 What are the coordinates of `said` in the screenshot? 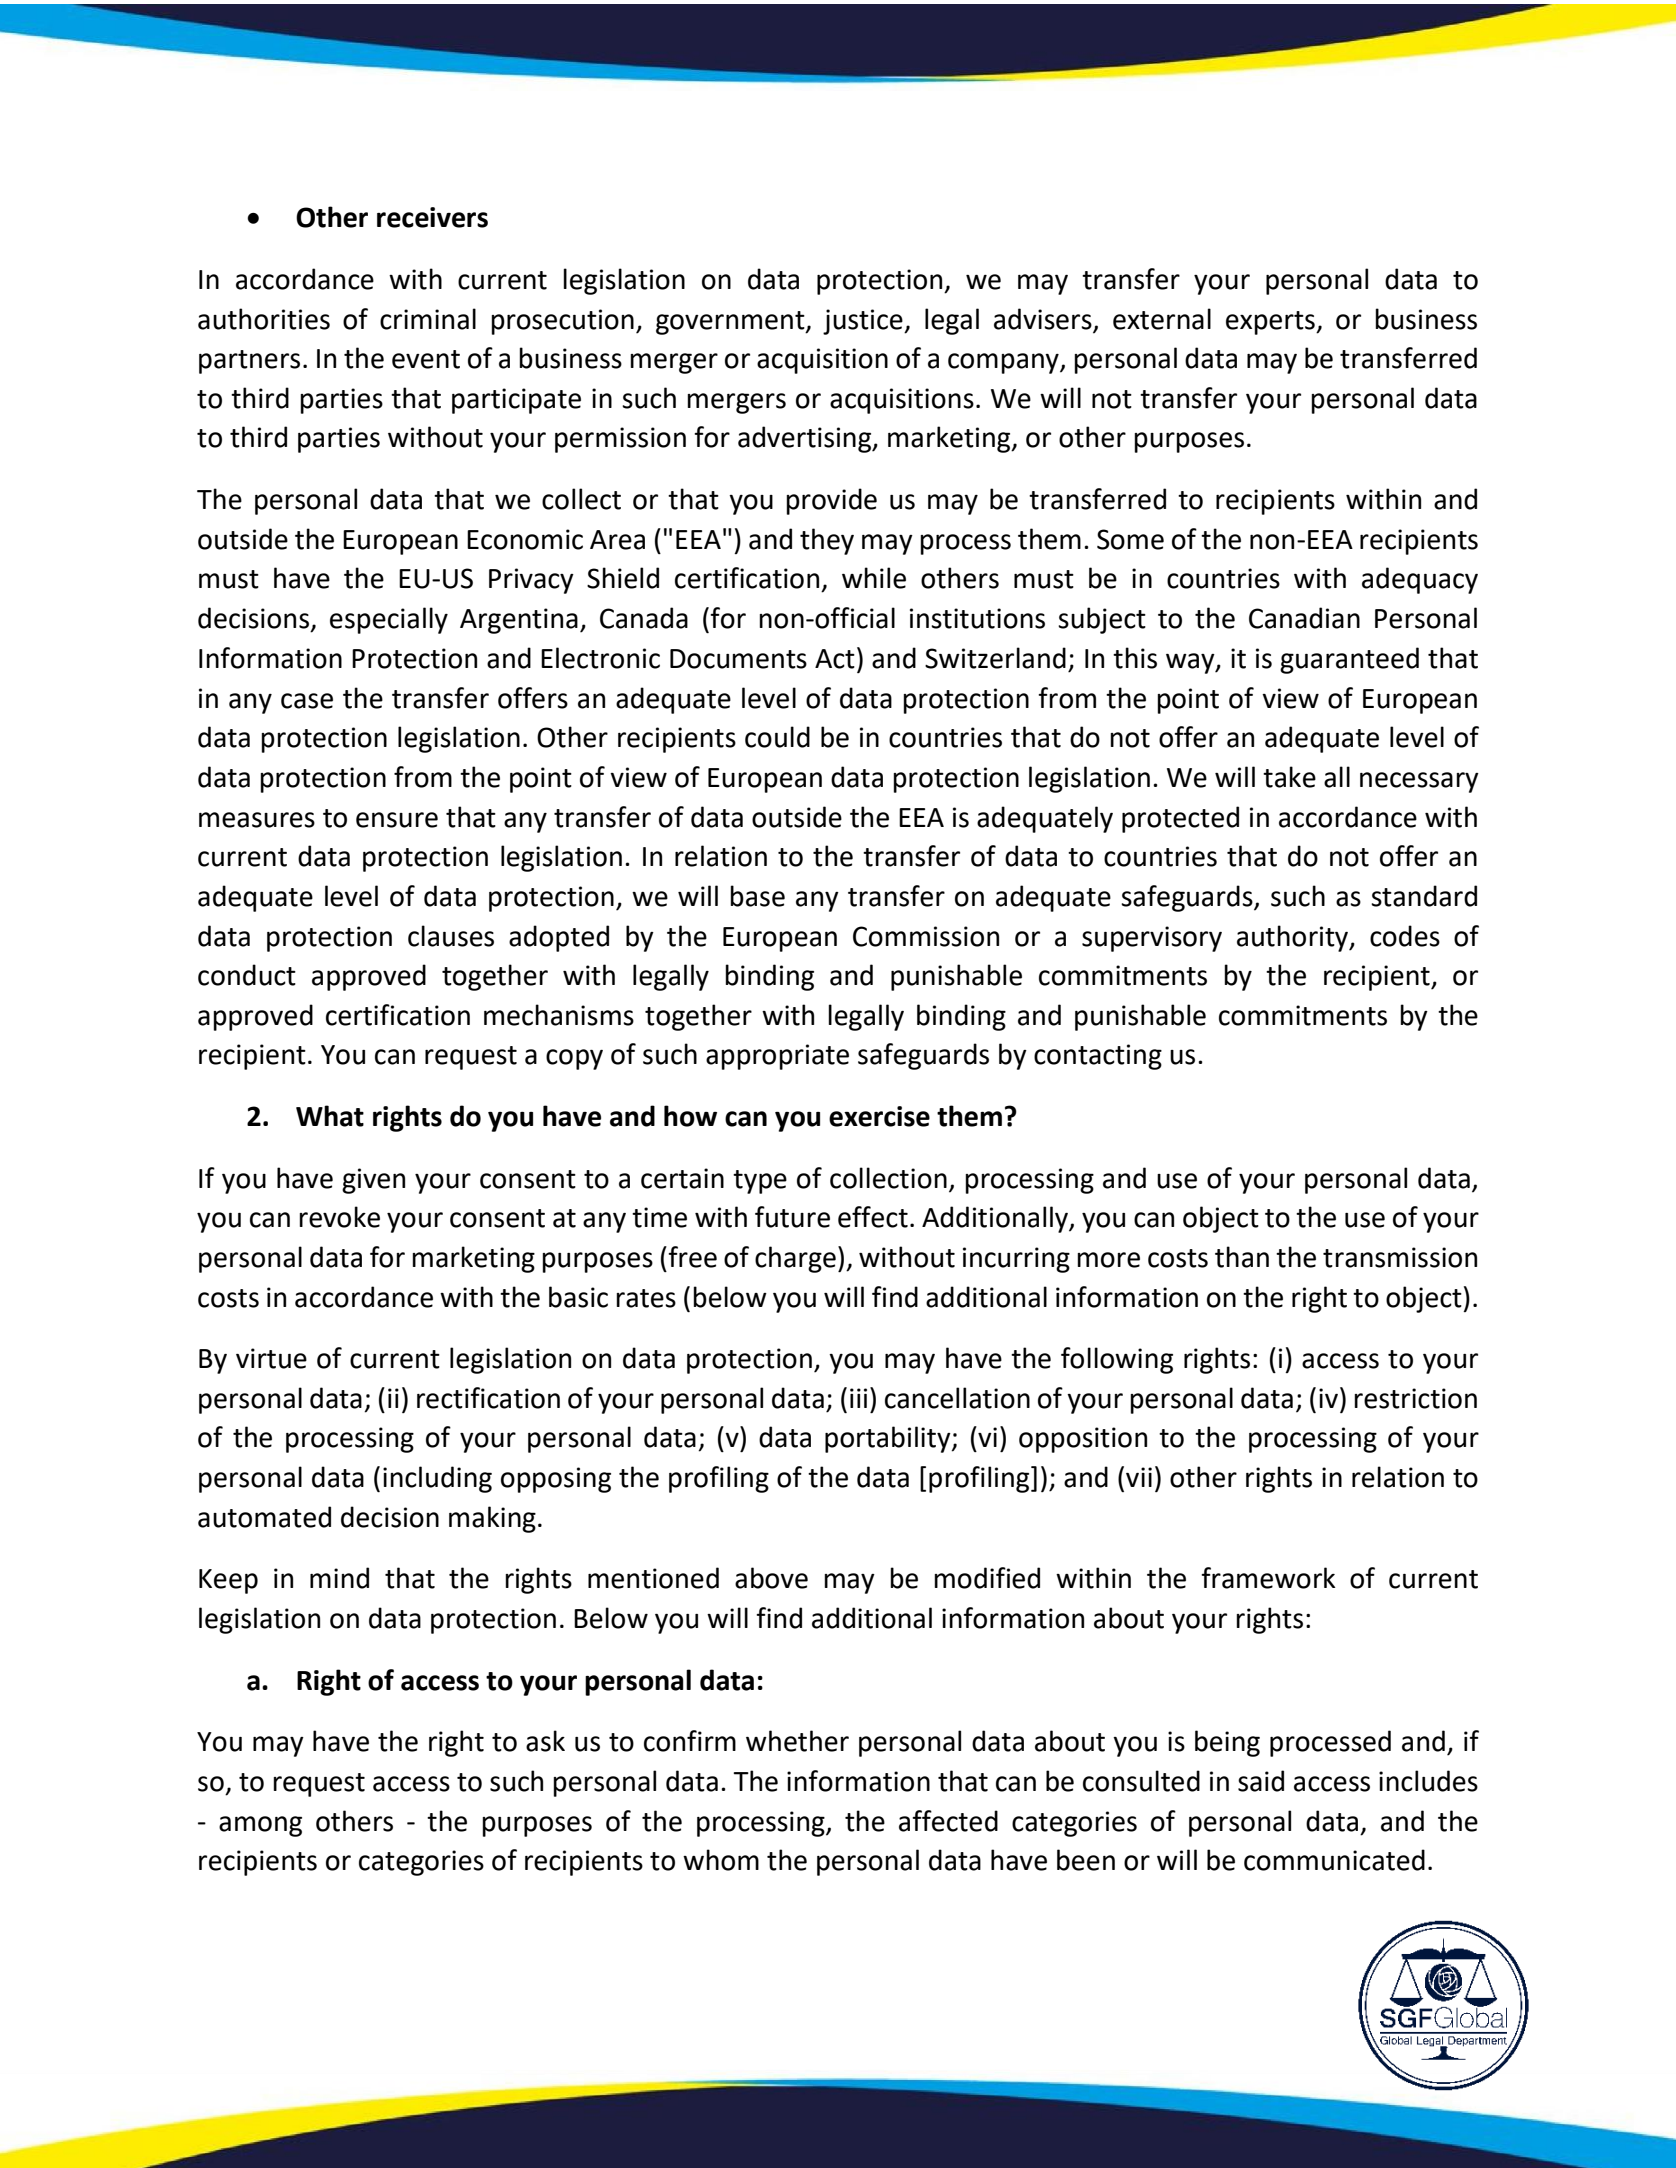 It's located at (1261, 1781).
